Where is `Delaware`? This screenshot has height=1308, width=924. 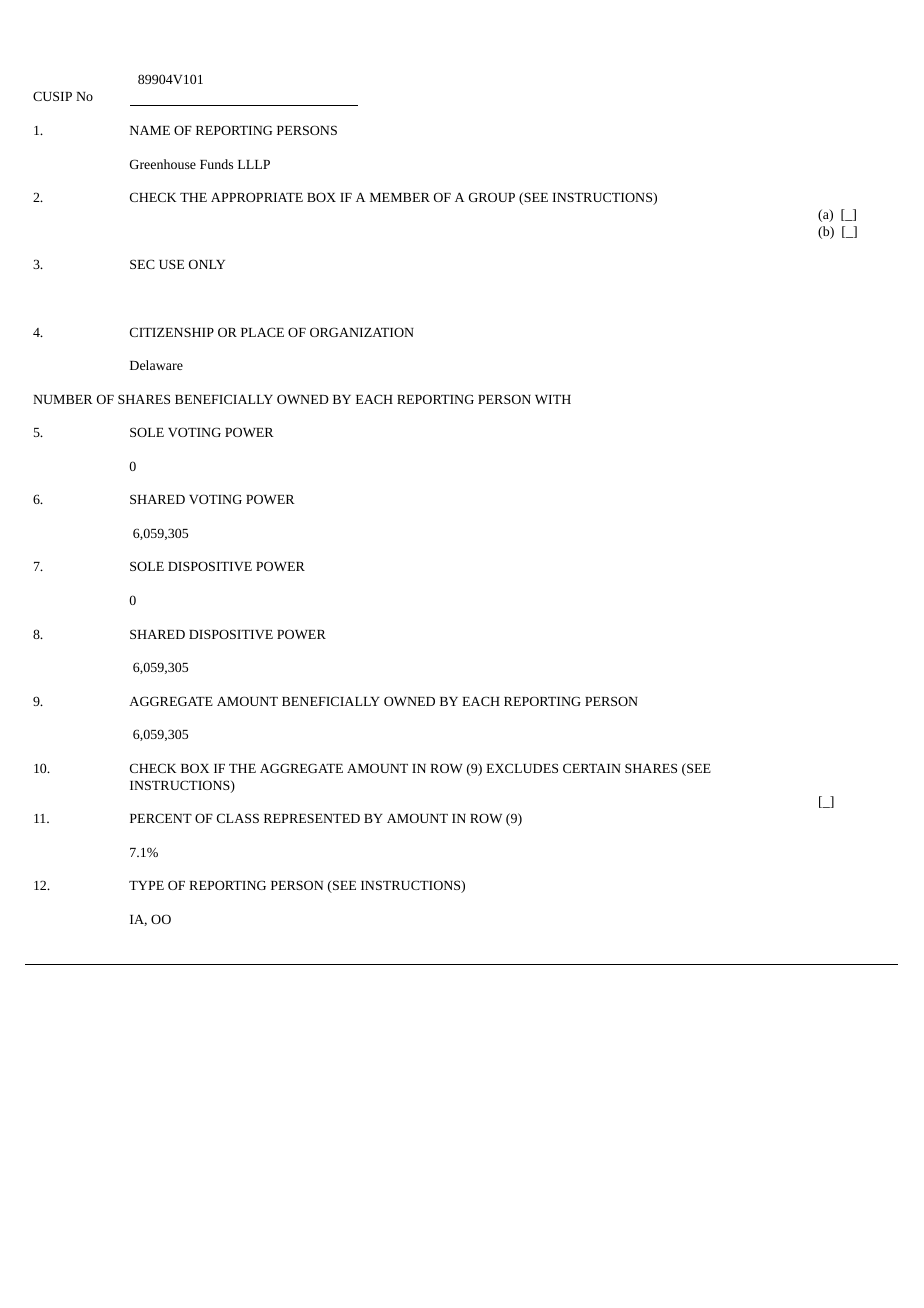
Delaware is located at coordinates (156, 365).
